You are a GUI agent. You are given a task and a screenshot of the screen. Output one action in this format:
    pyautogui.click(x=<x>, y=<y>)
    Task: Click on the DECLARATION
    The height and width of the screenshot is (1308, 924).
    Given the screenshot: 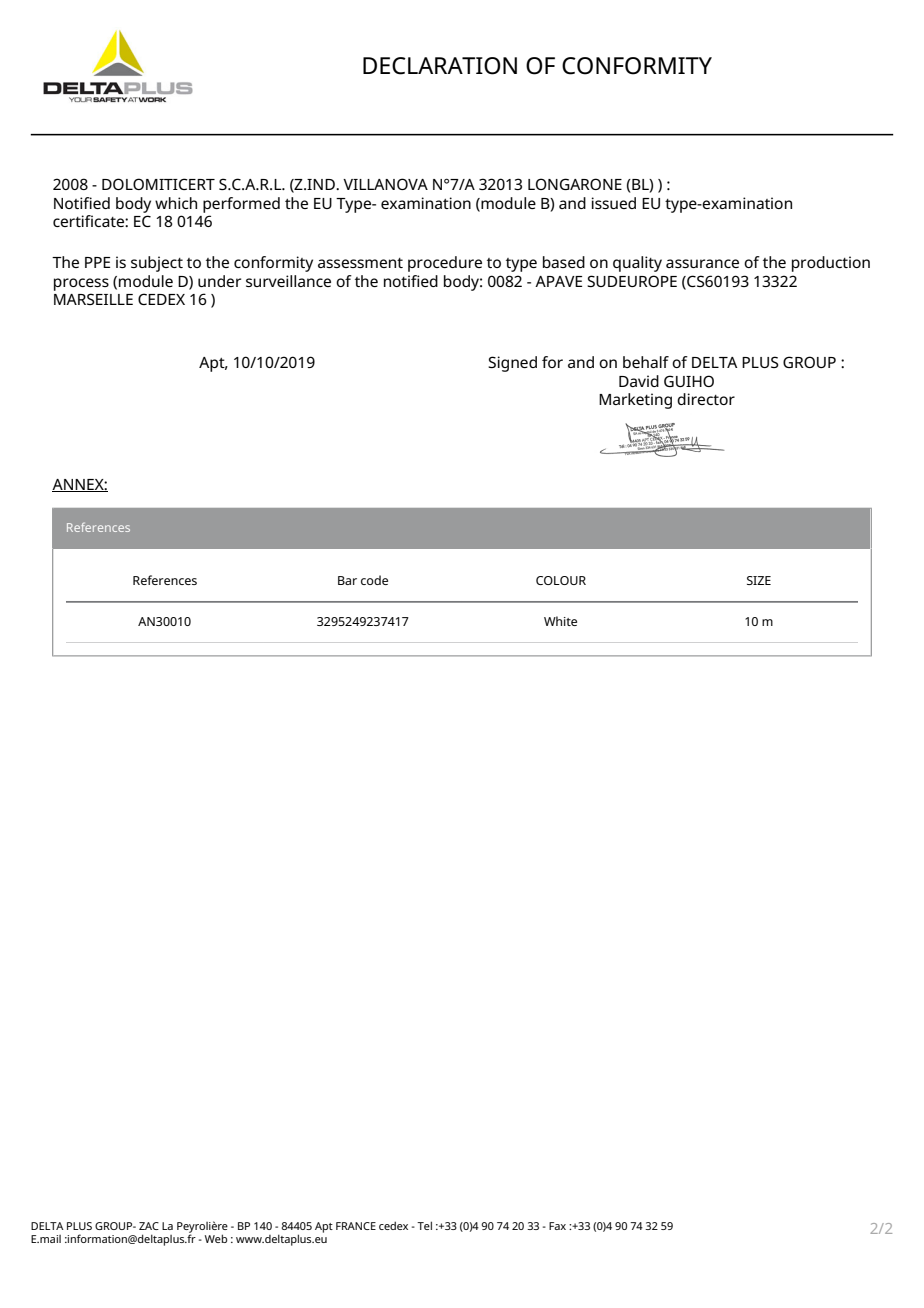 What is the action you would take?
    pyautogui.click(x=440, y=66)
